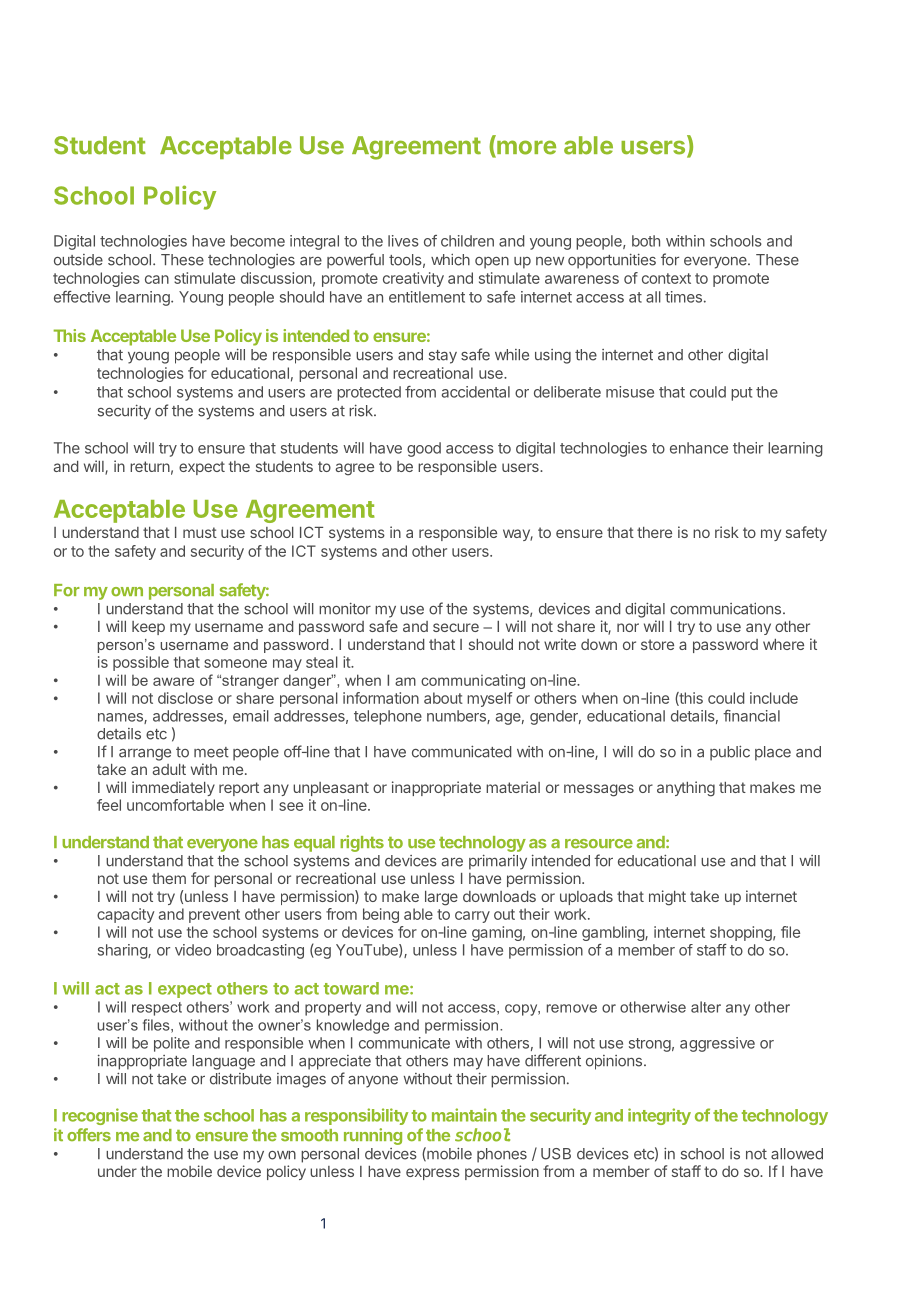  I want to click on immediately, so click(173, 788).
